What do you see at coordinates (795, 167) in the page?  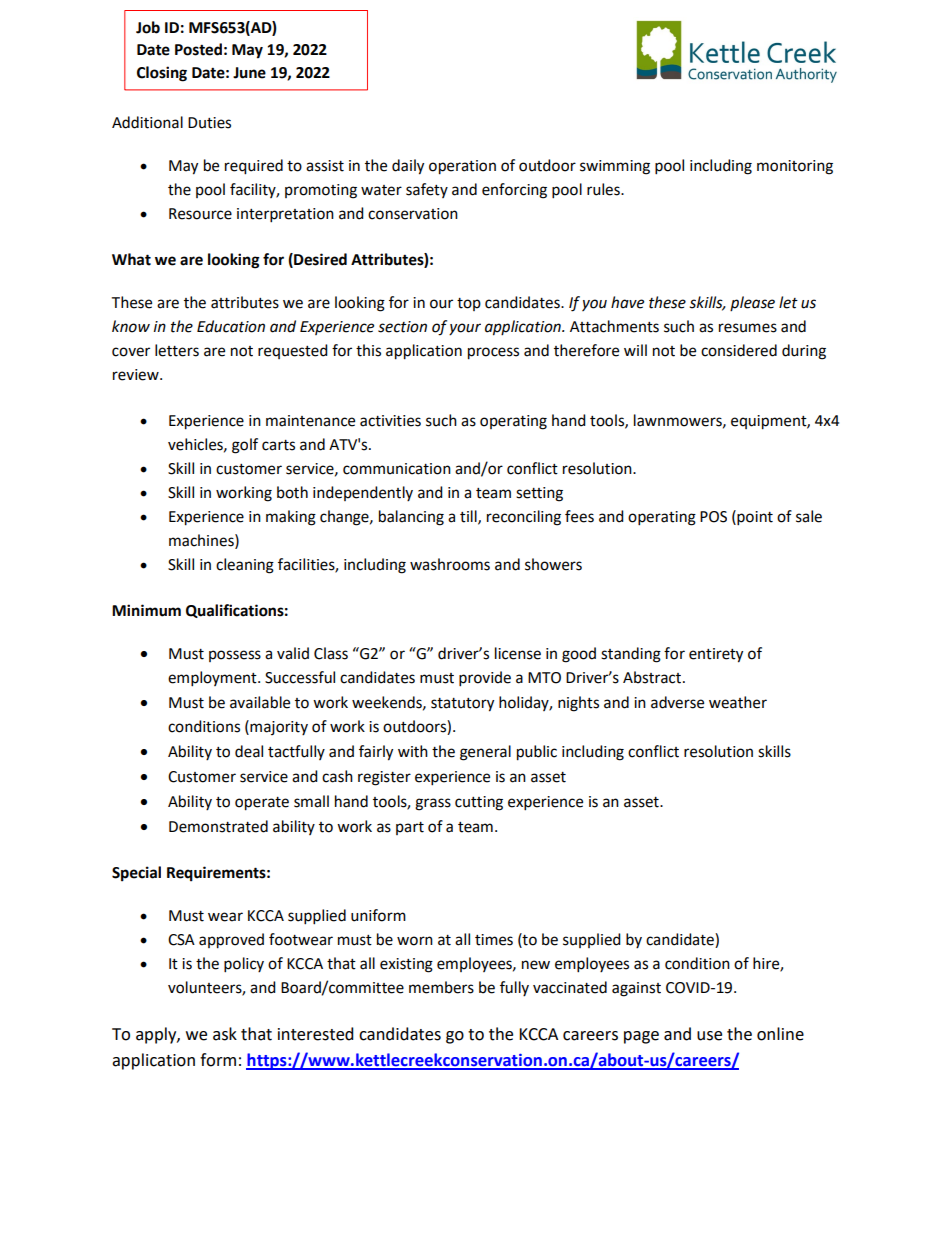 I see `monitoring` at bounding box center [795, 167].
